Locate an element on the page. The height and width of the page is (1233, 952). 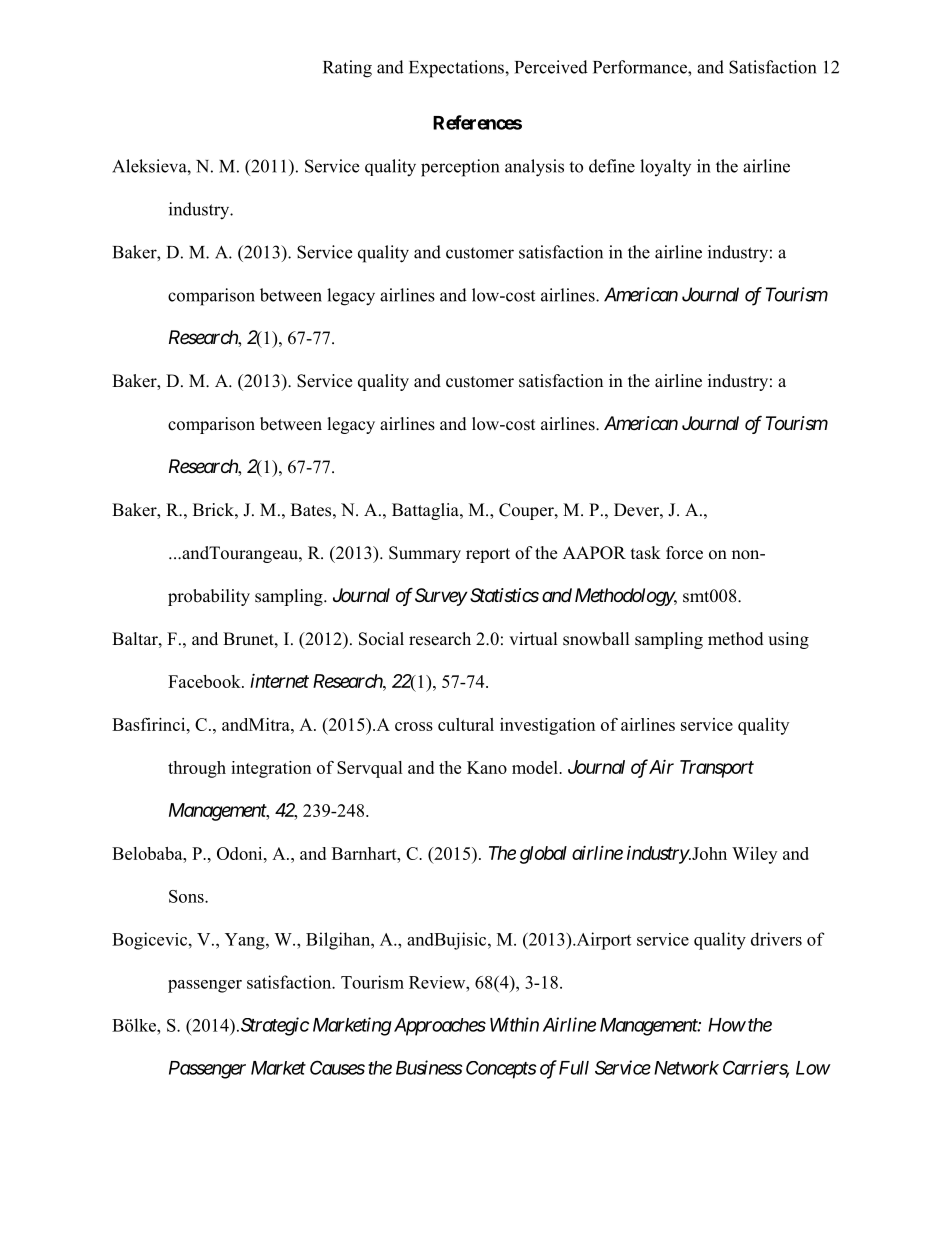
perception is located at coordinates (460, 168).
